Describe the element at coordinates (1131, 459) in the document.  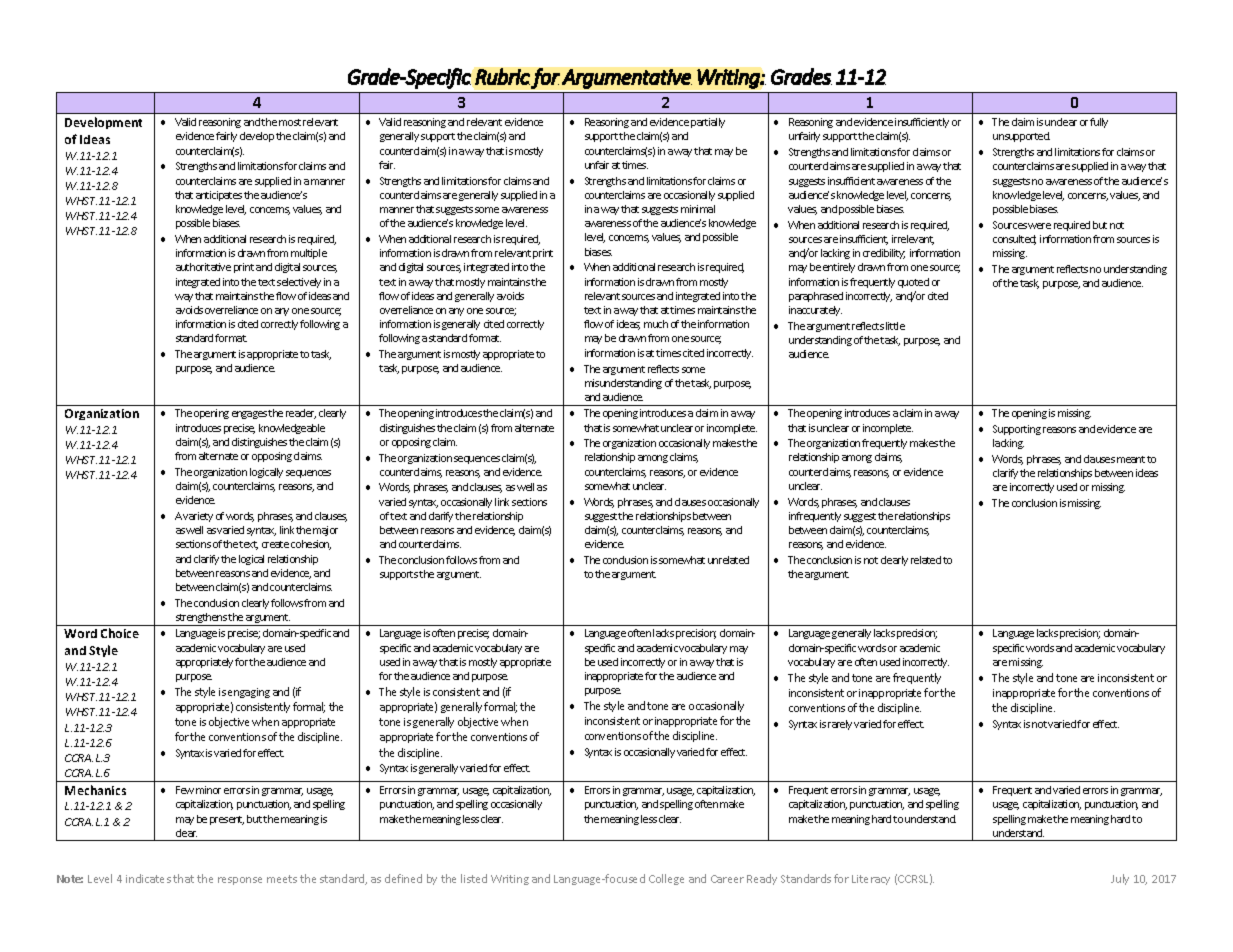
I see `meant` at that location.
